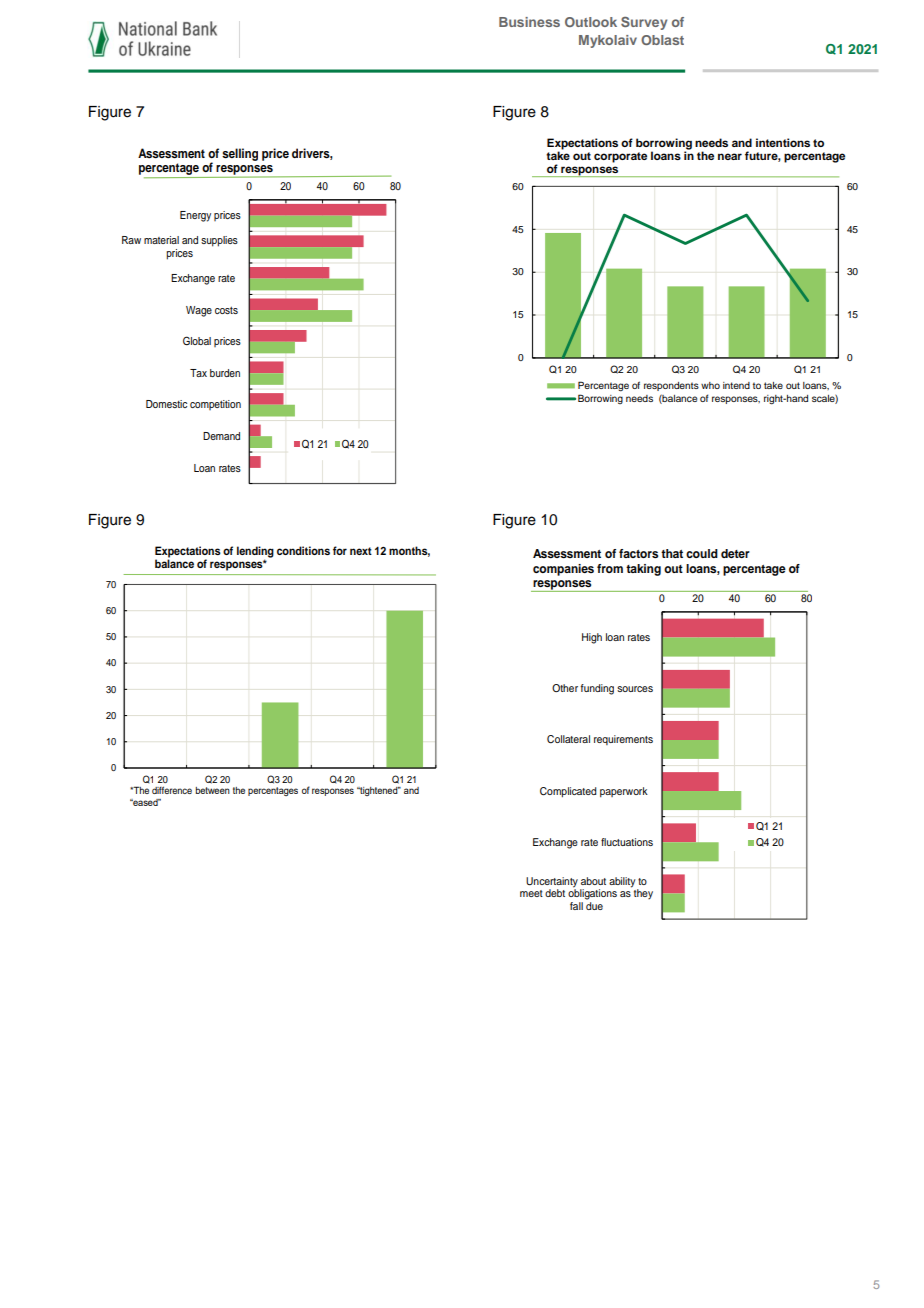 Image resolution: width=924 pixels, height=1308 pixels. What do you see at coordinates (662, 40) in the screenshot?
I see `Oblast` at bounding box center [662, 40].
